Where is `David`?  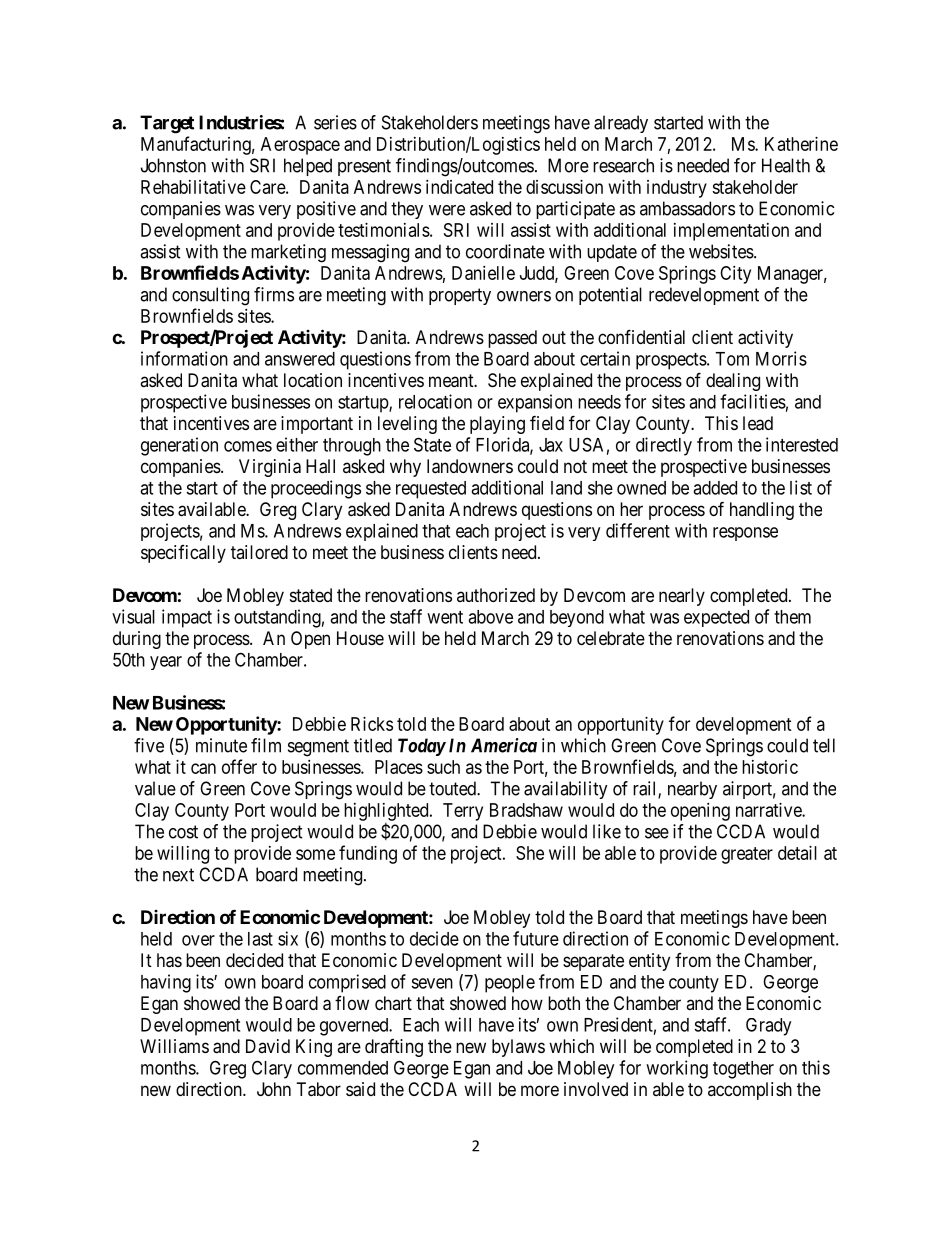 David is located at coordinates (268, 1046).
